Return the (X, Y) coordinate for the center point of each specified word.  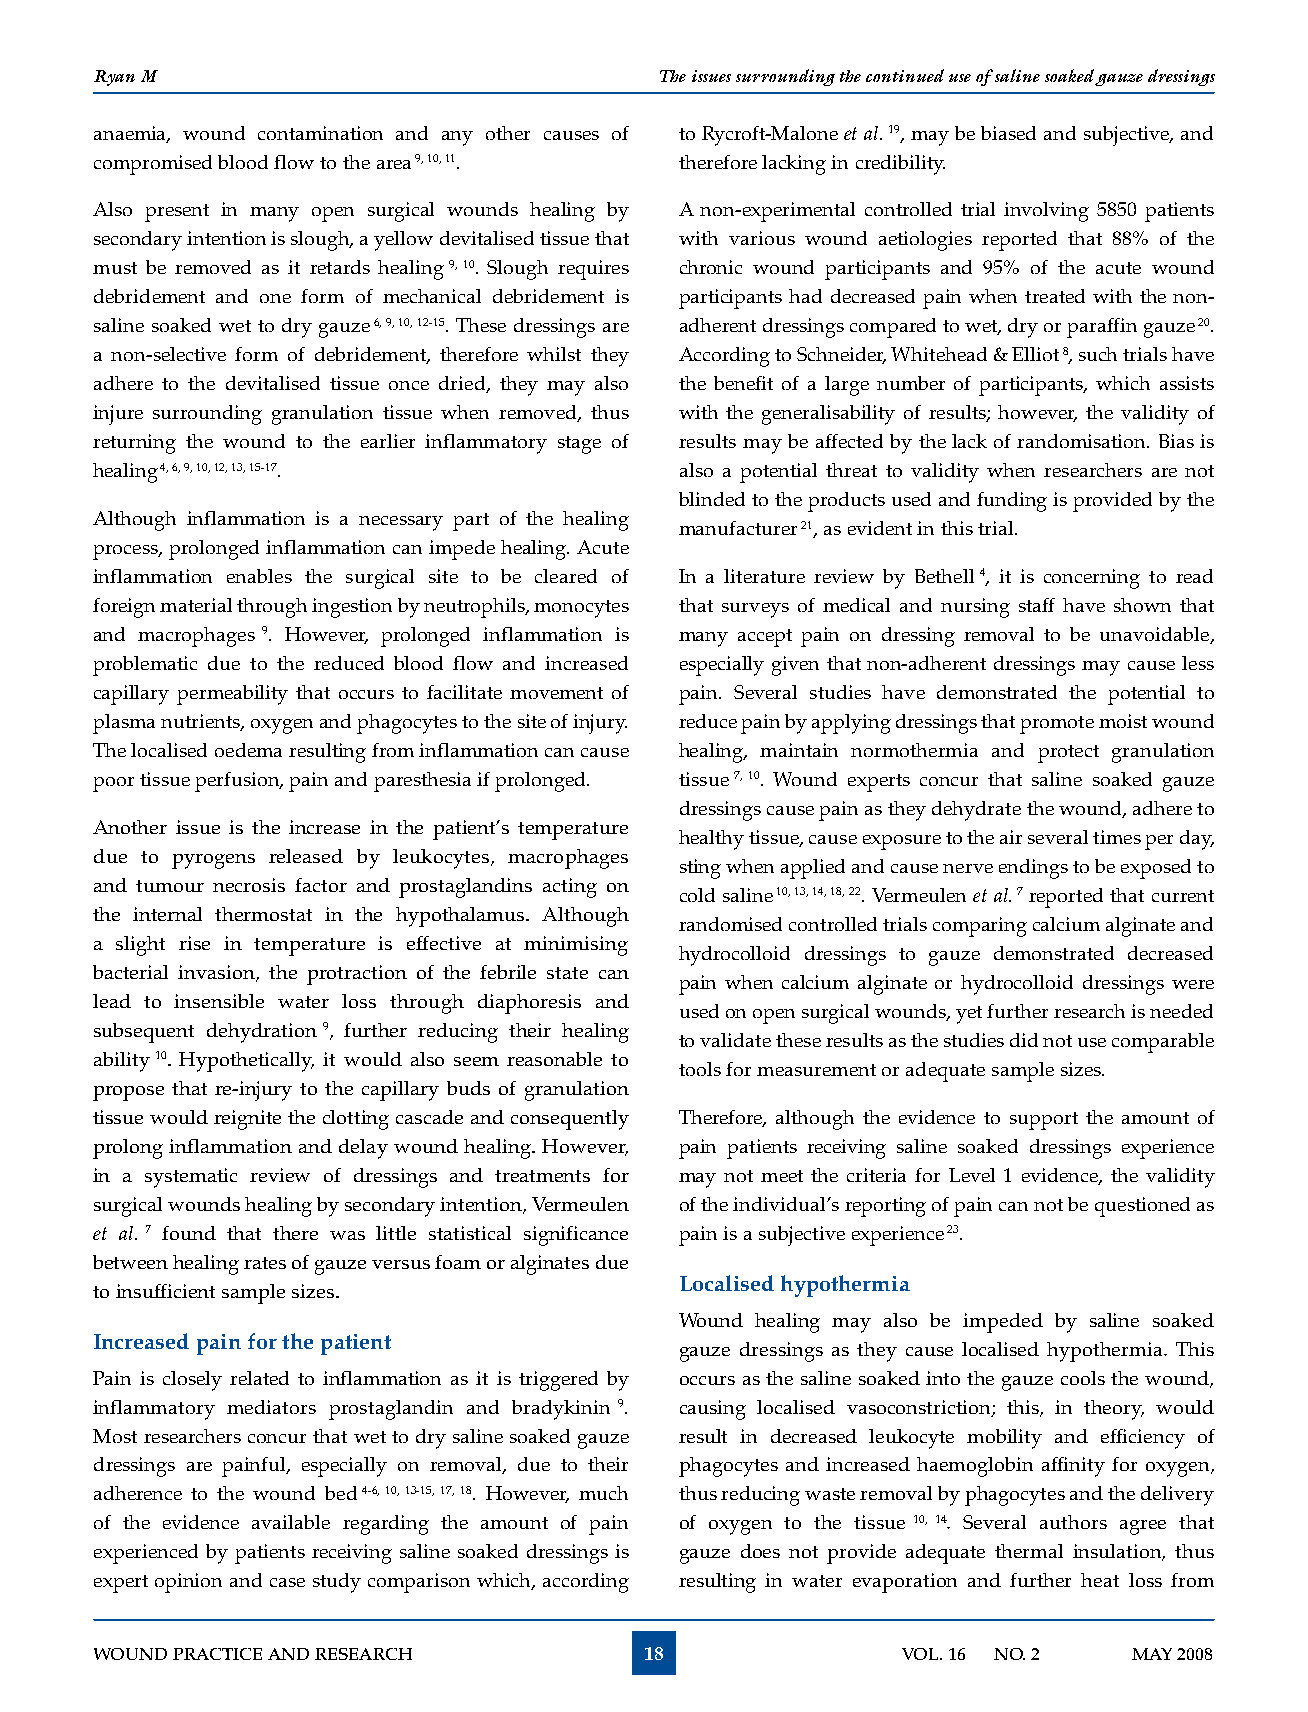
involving (1046, 212)
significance (576, 1236)
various (762, 238)
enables (259, 576)
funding (1012, 502)
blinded (712, 499)
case (287, 1582)
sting (700, 869)
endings (1033, 869)
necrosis (249, 885)
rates (265, 1263)
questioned (1142, 1207)
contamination (320, 133)
